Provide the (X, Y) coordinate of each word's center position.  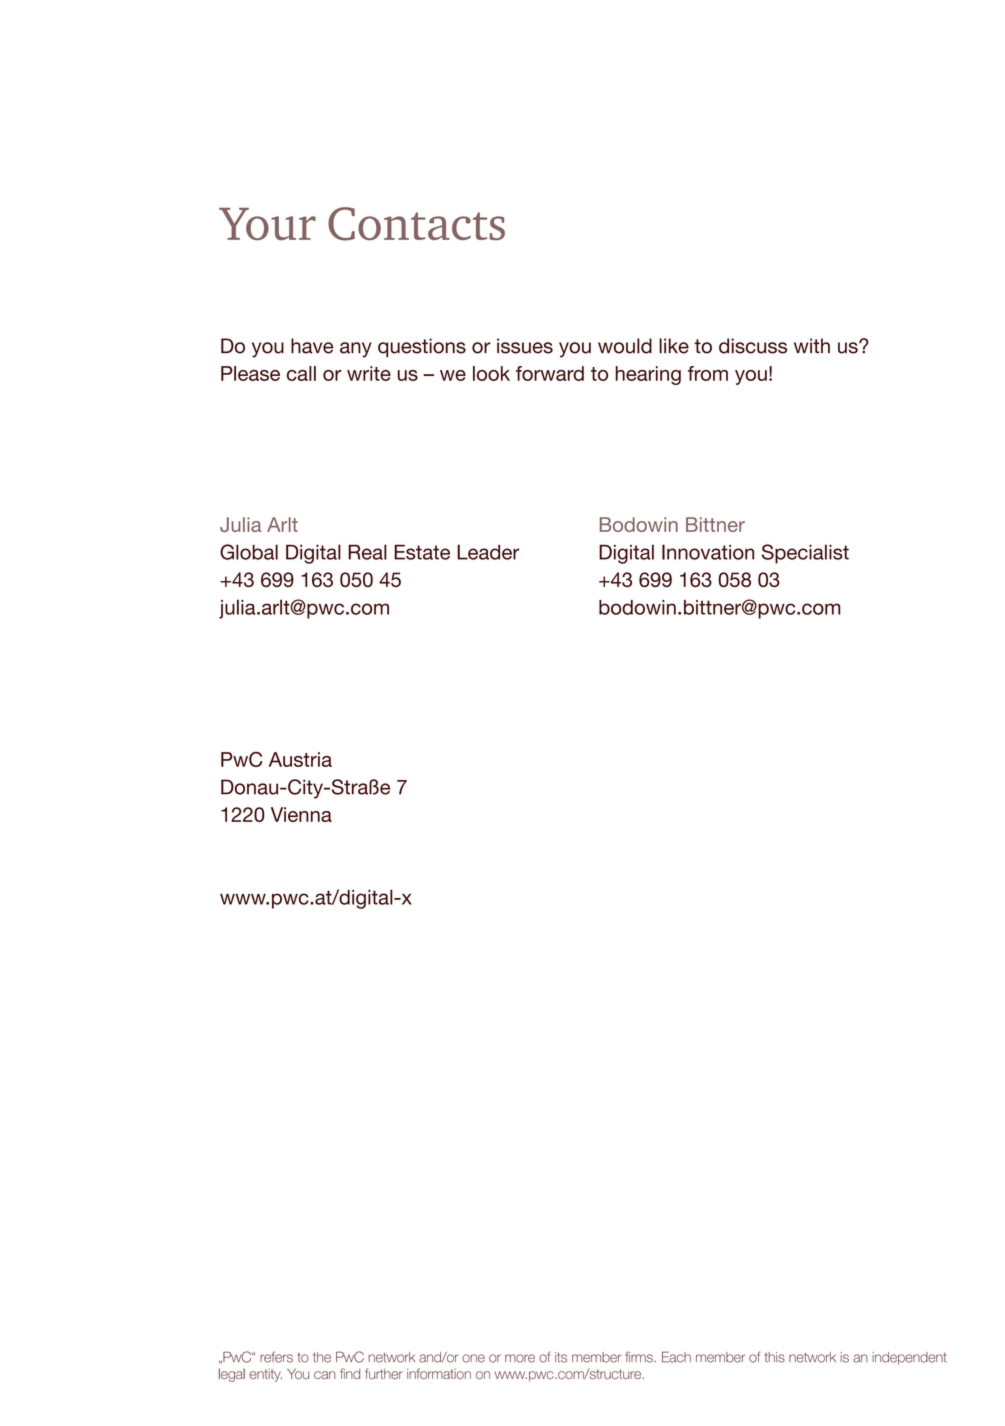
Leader (488, 552)
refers (276, 1357)
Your (267, 224)
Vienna (301, 814)
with (812, 345)
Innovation (708, 552)
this (775, 1357)
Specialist (805, 554)
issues (525, 346)
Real (367, 552)
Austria (300, 759)
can (325, 1375)
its (561, 1357)
